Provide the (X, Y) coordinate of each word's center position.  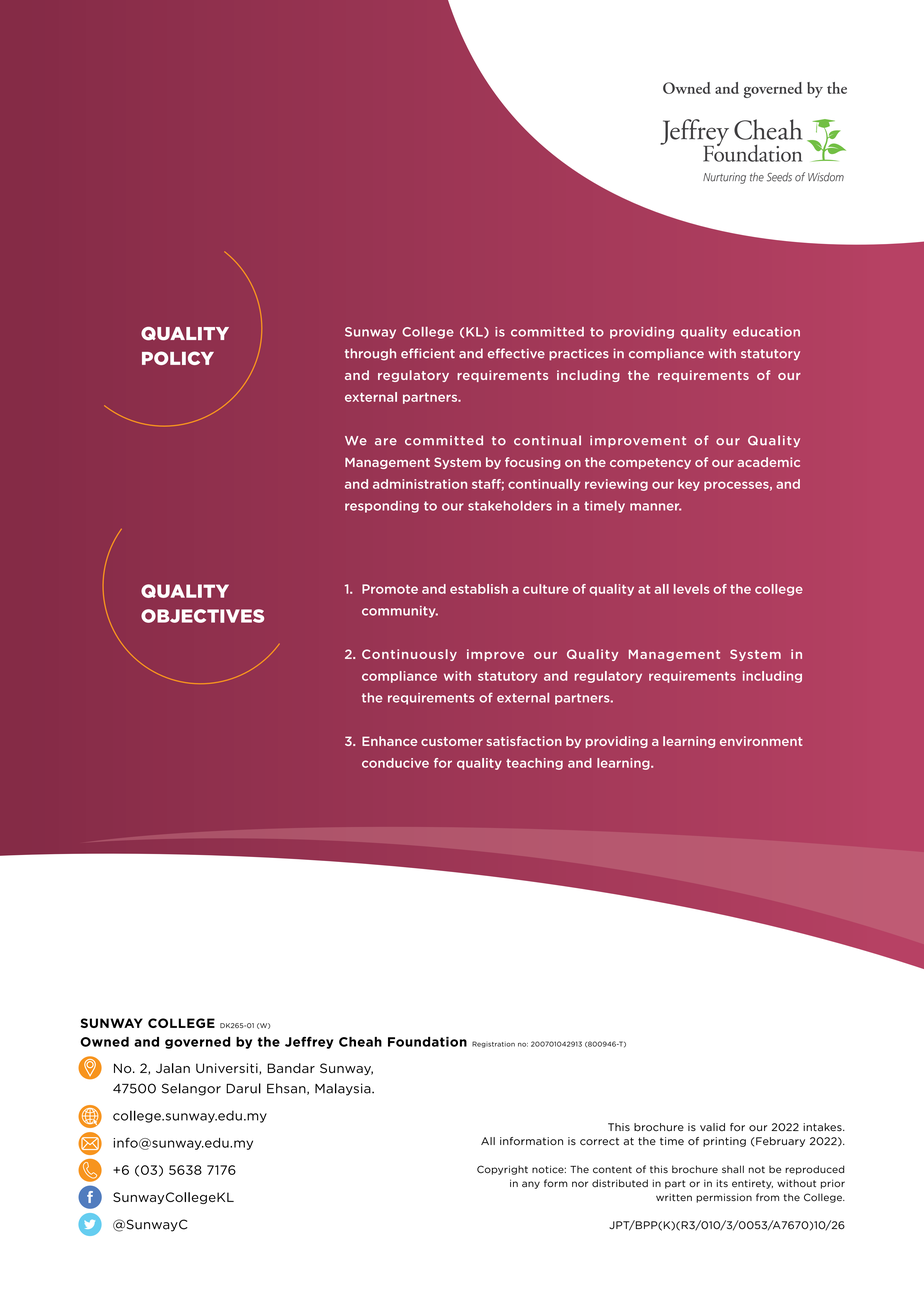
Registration (493, 1044)
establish (479, 589)
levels (691, 589)
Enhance (389, 741)
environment (761, 741)
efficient (428, 353)
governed (198, 1043)
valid (712, 1127)
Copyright (502, 1170)
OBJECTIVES (202, 616)
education (766, 332)
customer (452, 741)
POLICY (178, 358)
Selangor (191, 1089)
